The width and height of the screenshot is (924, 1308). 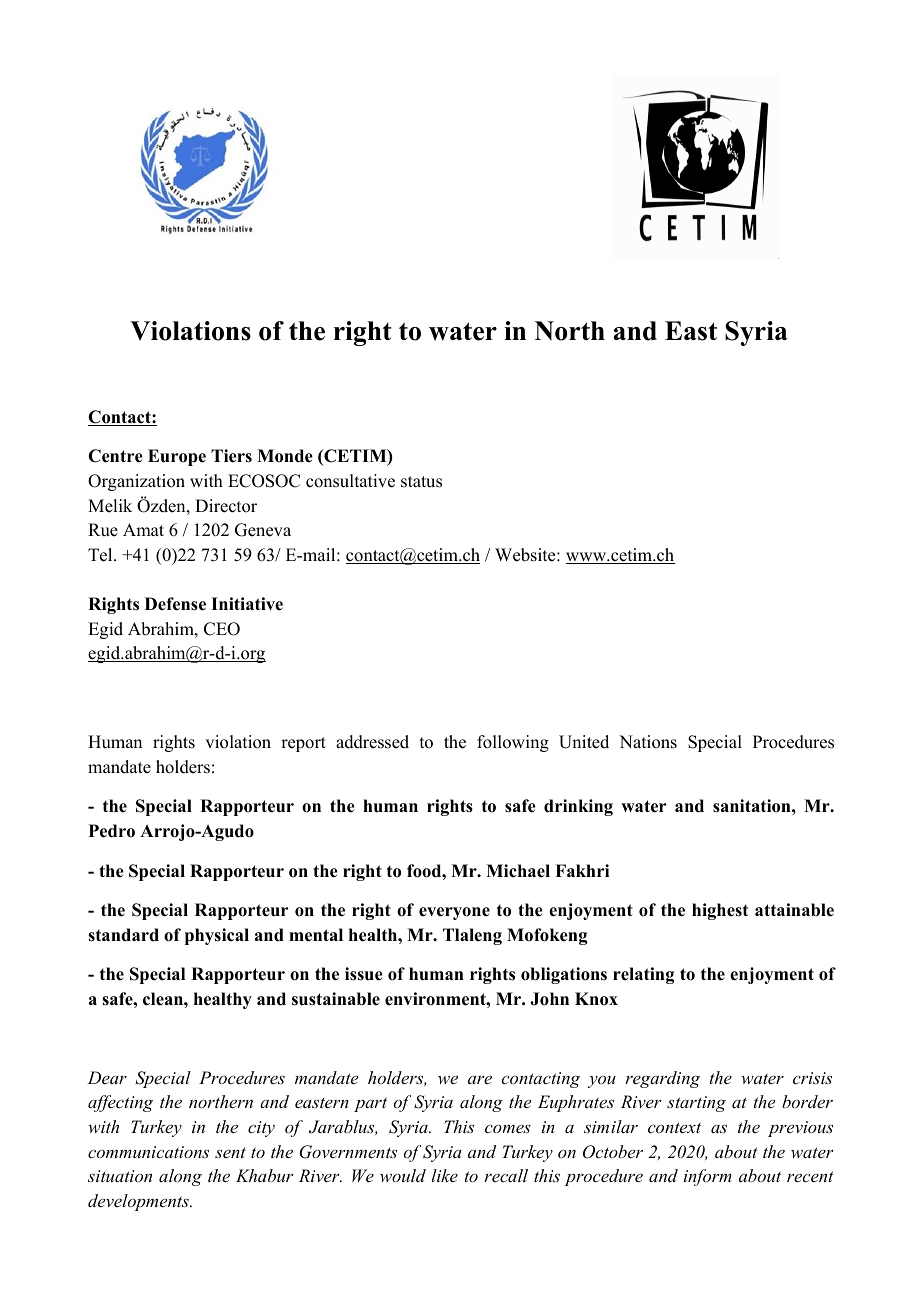 What do you see at coordinates (217, 936) in the screenshot?
I see `physical` at bounding box center [217, 936].
